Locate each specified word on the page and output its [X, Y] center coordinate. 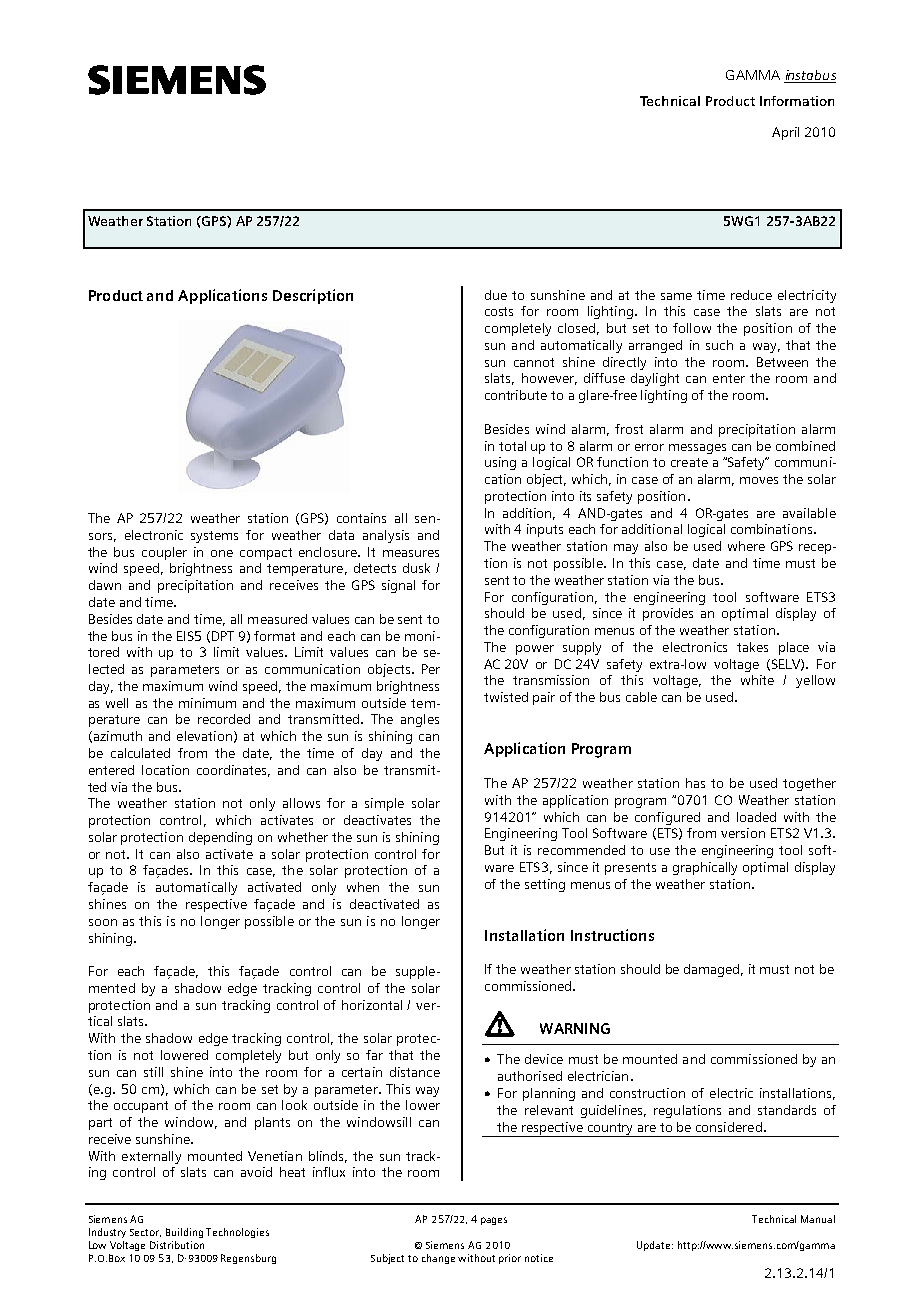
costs [499, 311]
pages [494, 1221]
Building [184, 1233]
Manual [818, 1219]
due [496, 295]
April [785, 133]
